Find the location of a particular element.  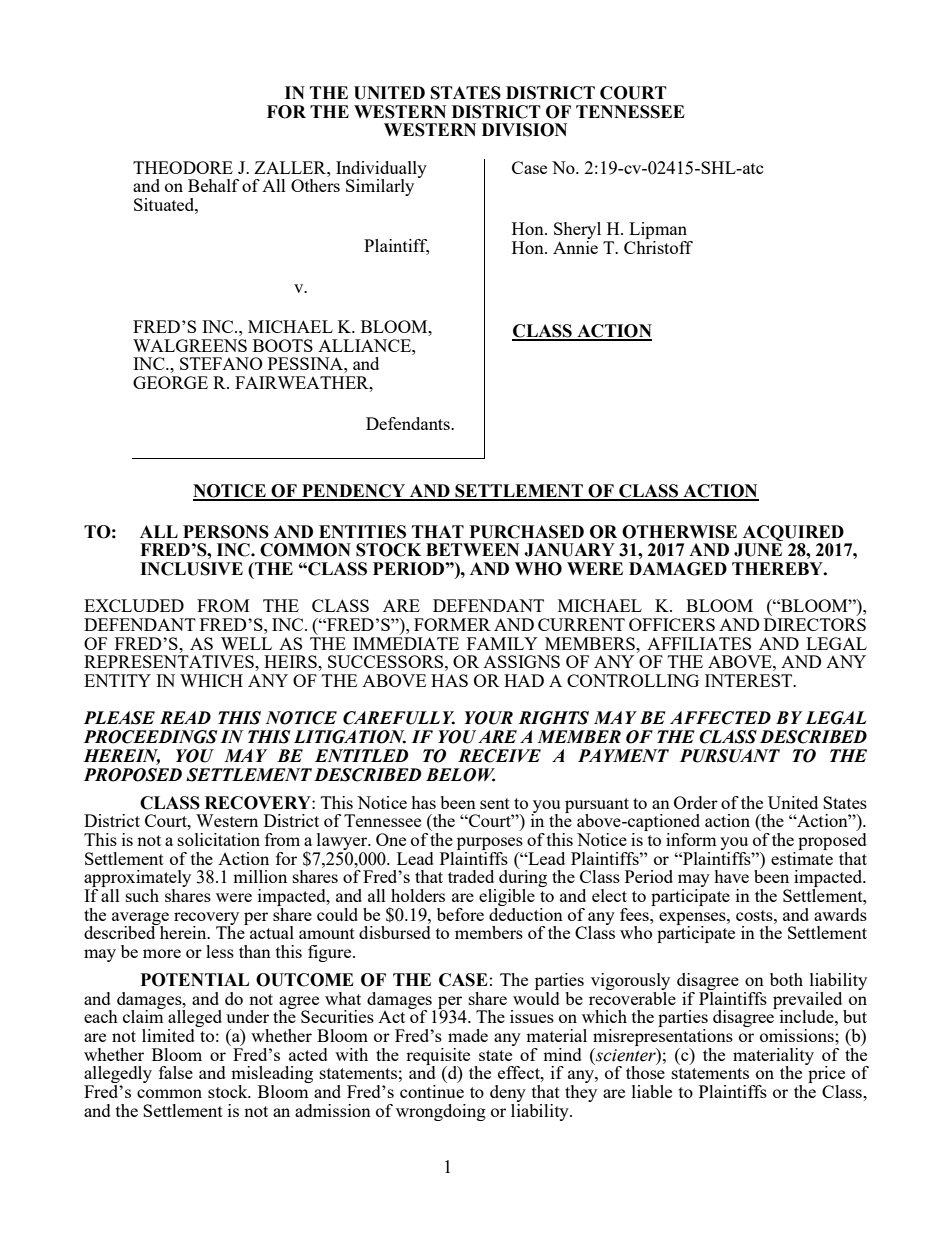

purposes is located at coordinates (490, 843).
